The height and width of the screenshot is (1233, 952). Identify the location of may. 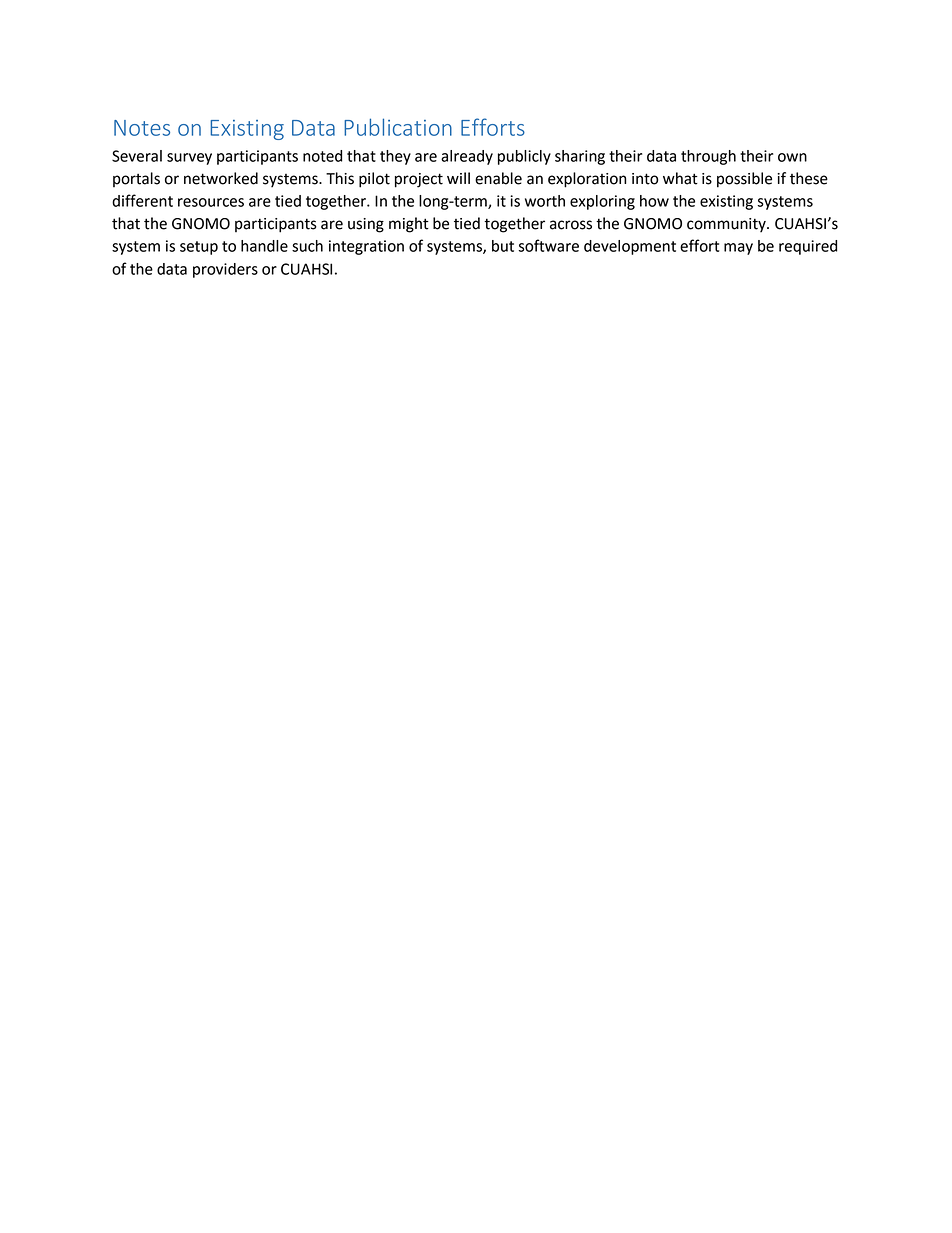
(738, 249).
